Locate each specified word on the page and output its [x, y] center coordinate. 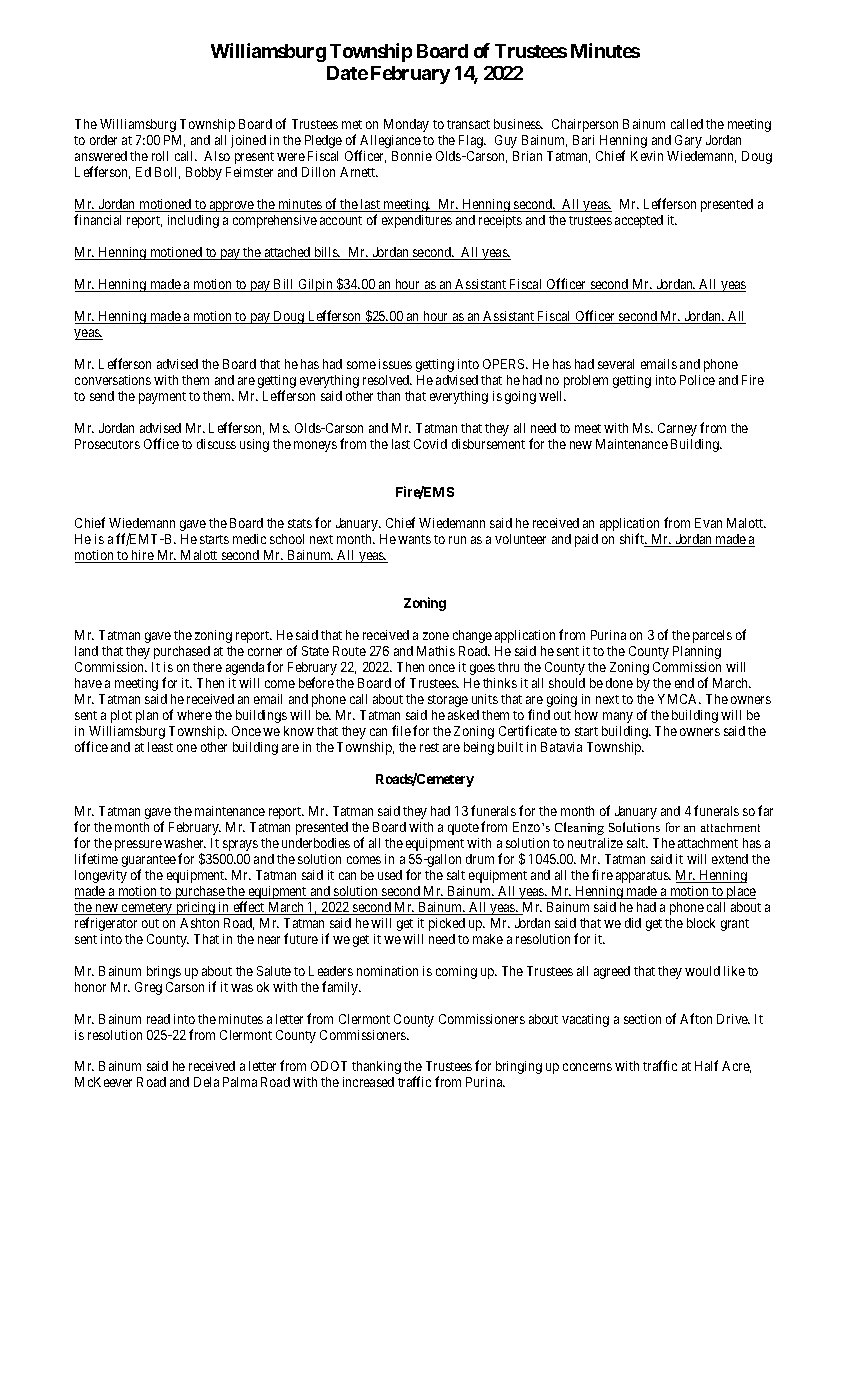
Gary [688, 141]
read [158, 1019]
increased [368, 1082]
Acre [736, 1067]
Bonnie [412, 156]
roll [160, 156]
